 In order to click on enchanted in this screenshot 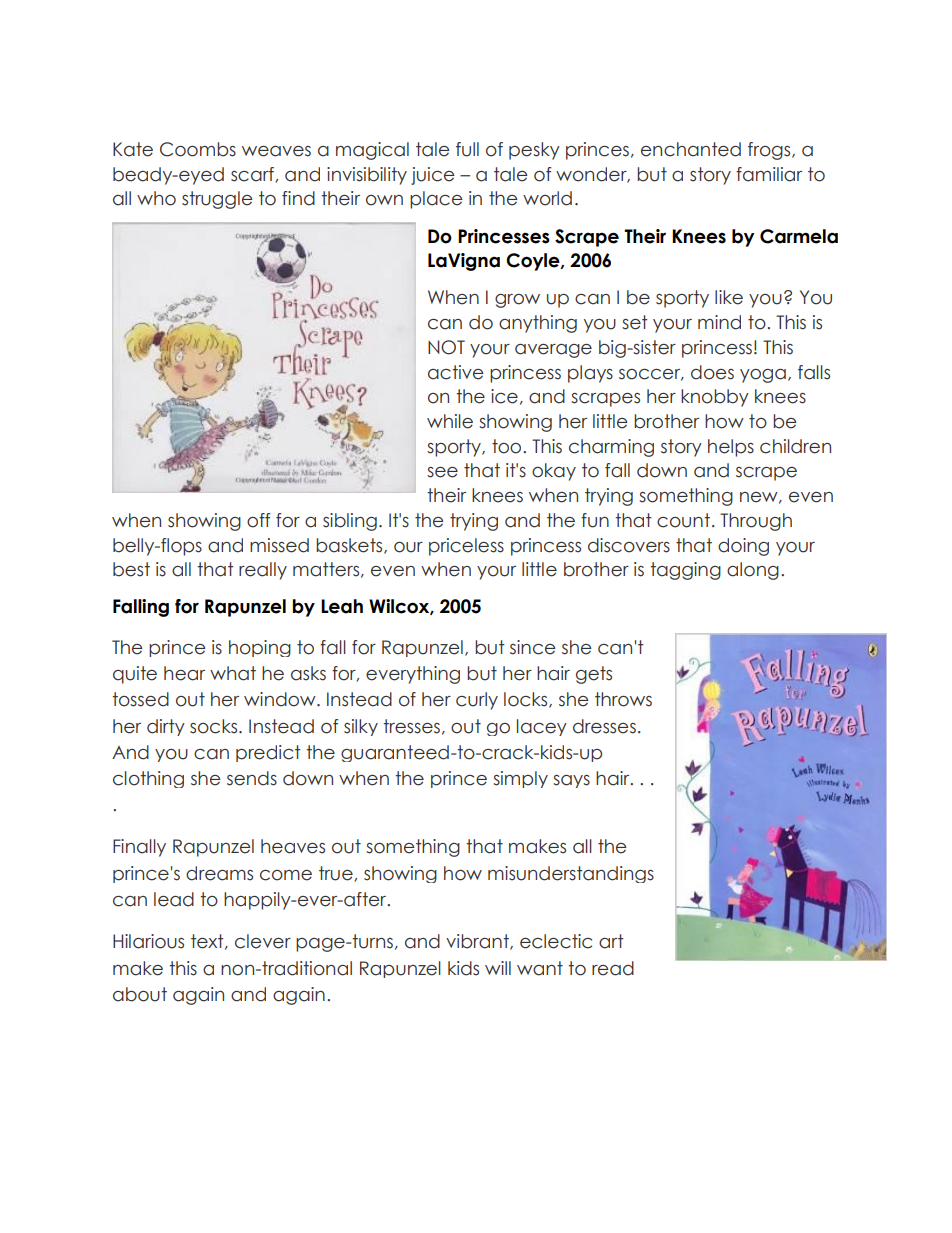, I will do `click(691, 149)`.
